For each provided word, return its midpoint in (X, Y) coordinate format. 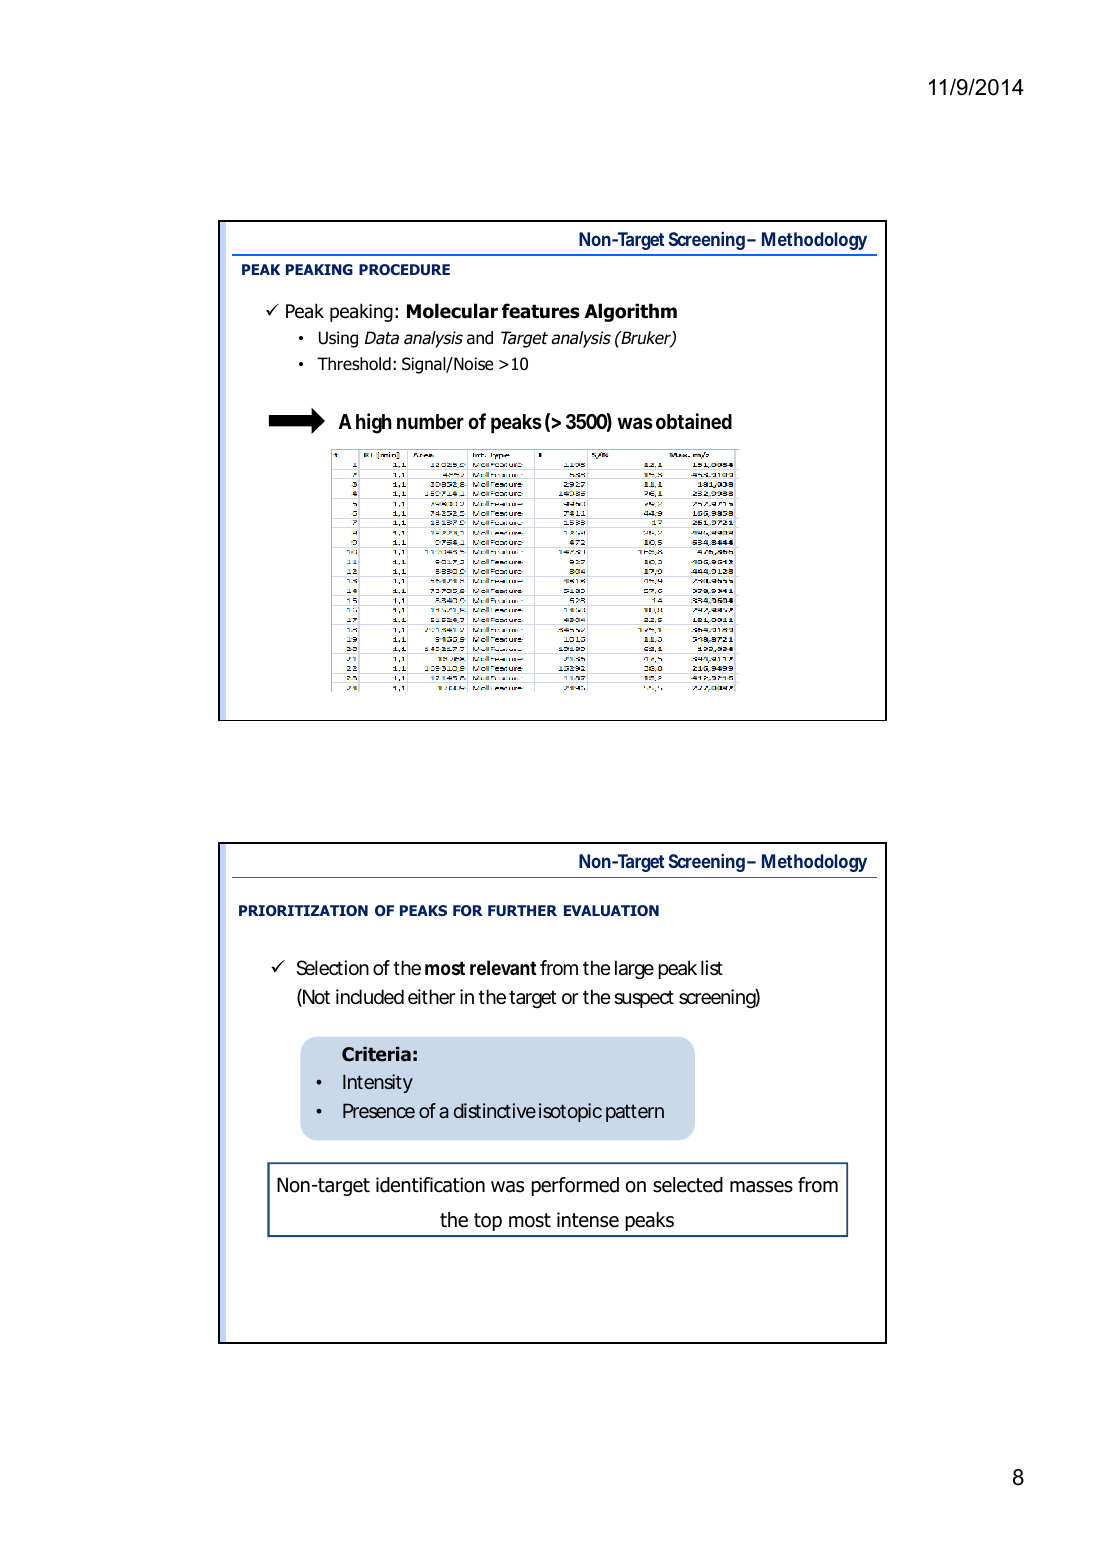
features (541, 311)
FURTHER (522, 910)
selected (688, 1185)
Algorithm (631, 312)
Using (338, 339)
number (430, 421)
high (374, 423)
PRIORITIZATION (303, 910)
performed (575, 1186)
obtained (694, 421)
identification (430, 1185)
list (712, 967)
